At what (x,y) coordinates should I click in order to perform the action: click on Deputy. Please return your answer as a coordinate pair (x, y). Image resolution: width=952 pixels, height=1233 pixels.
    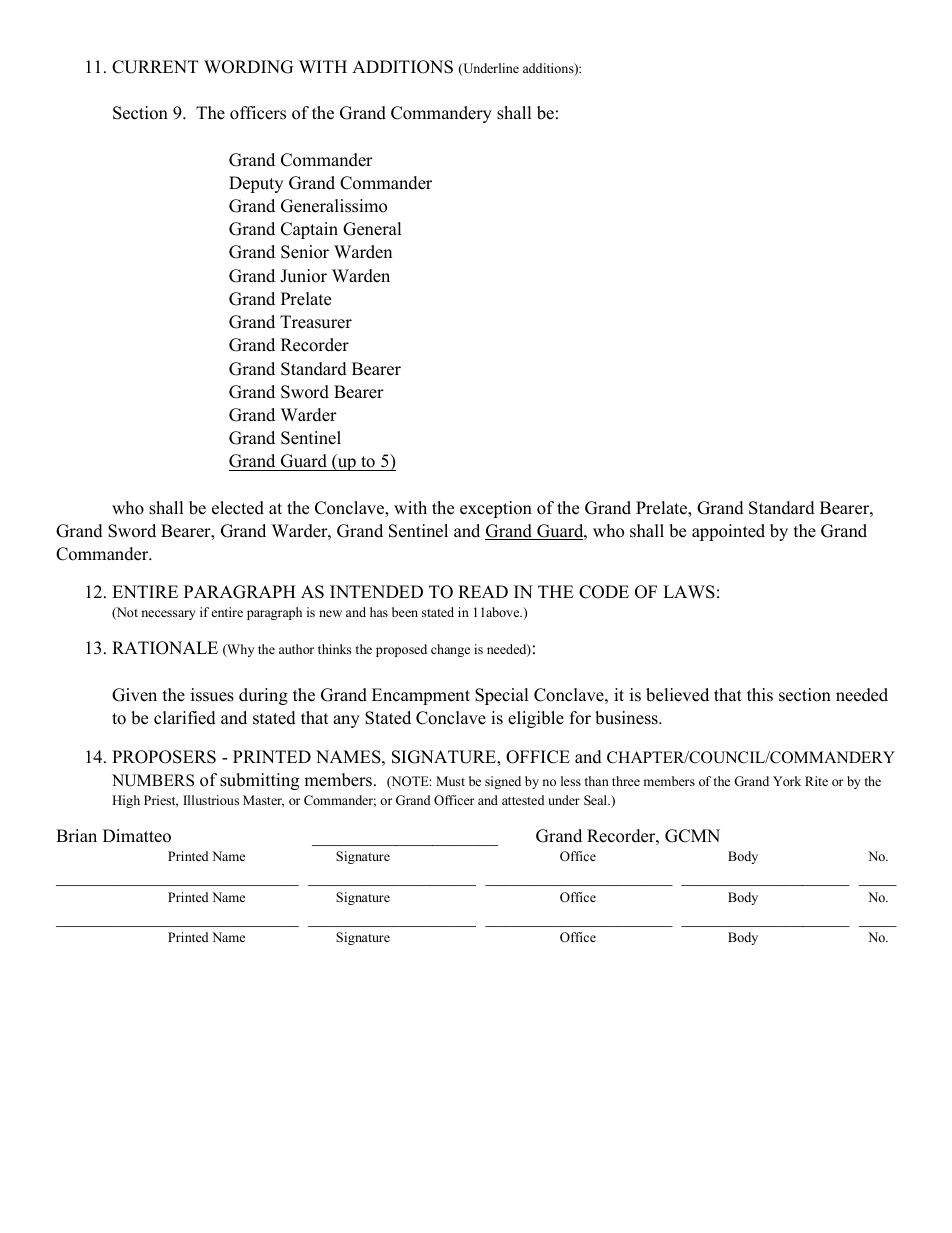
    Looking at the image, I should click on (256, 184).
